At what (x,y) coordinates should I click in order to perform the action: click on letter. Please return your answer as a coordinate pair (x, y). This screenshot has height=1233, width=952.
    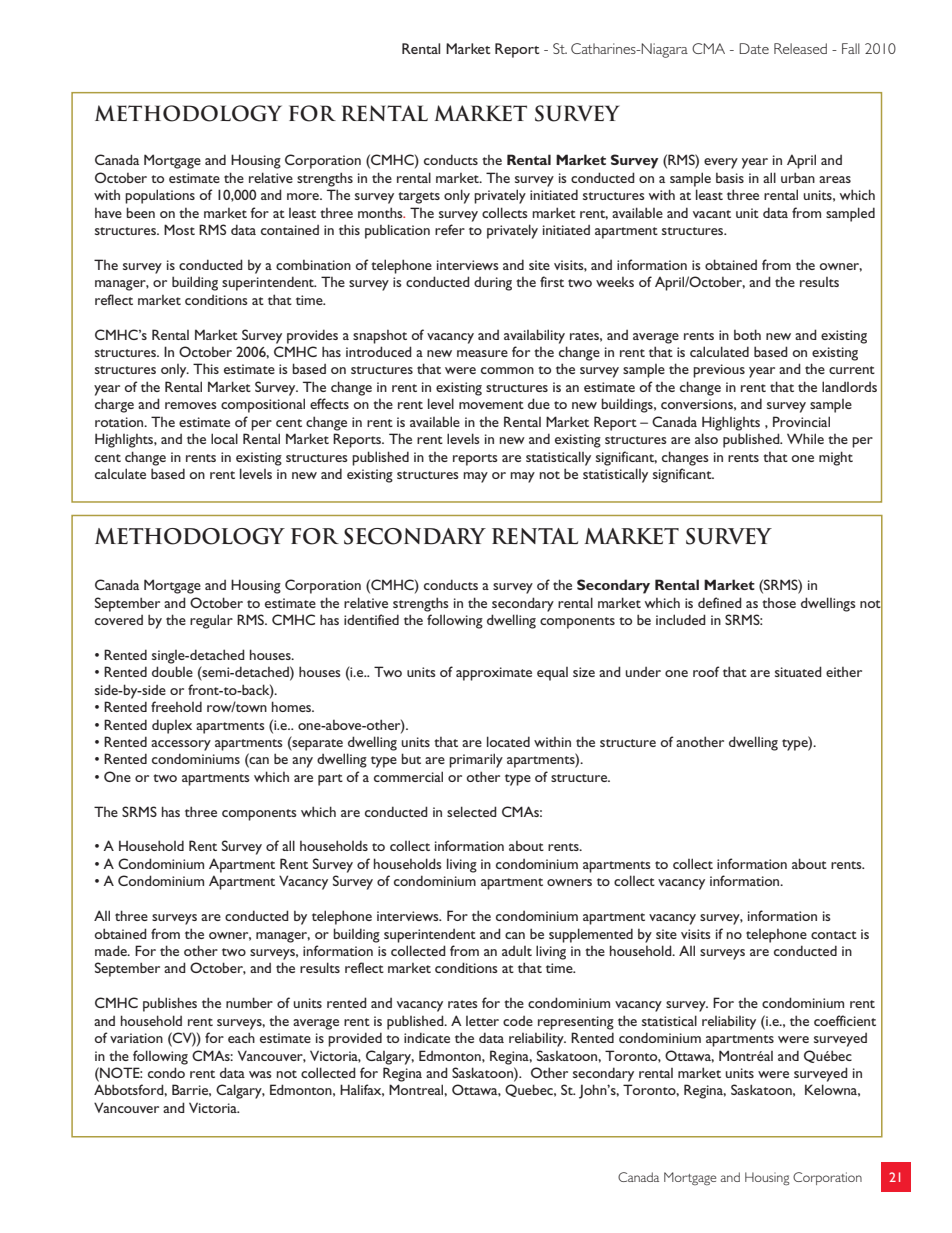
    Looking at the image, I should click on (482, 1021).
